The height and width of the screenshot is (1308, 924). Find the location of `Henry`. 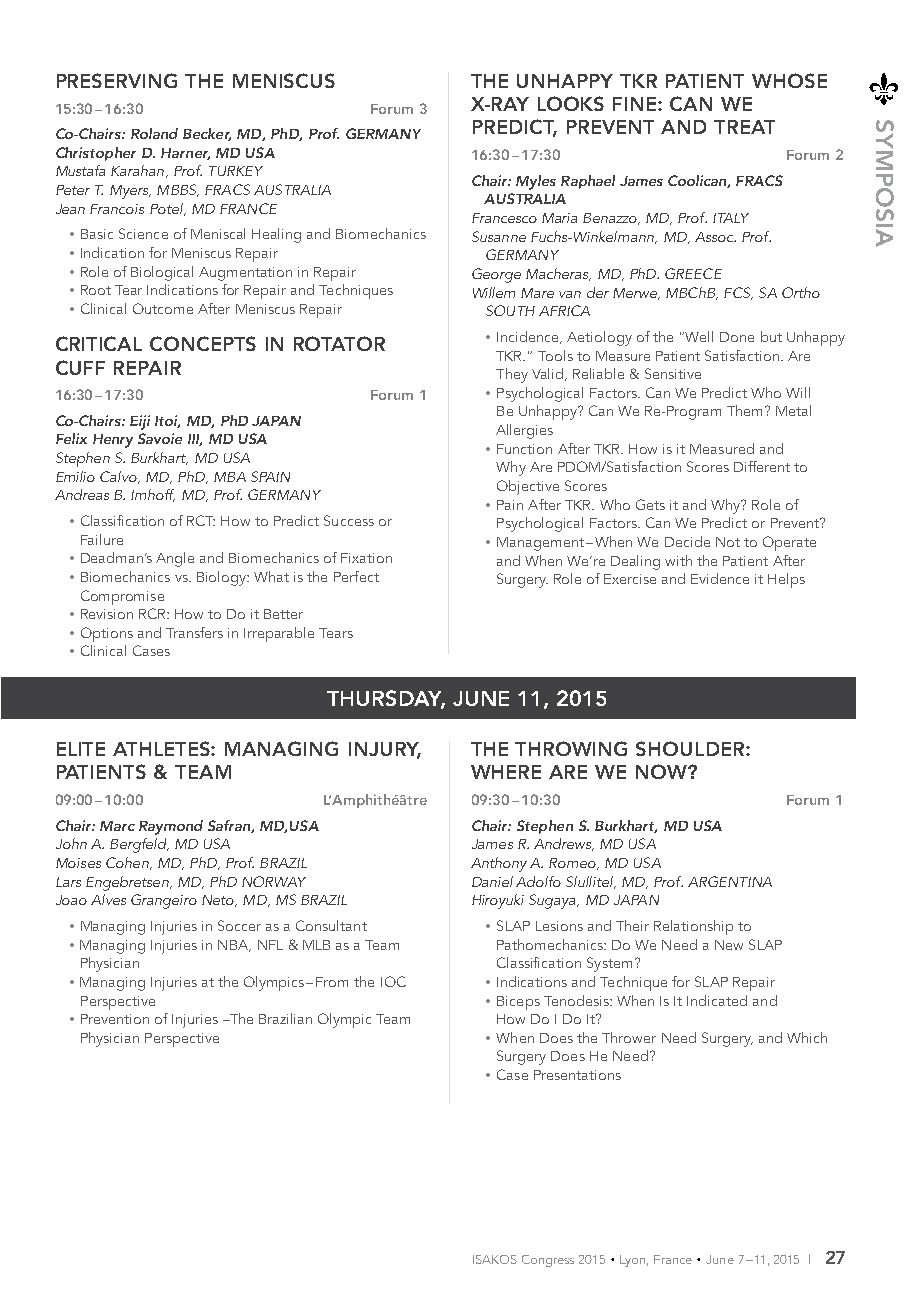

Henry is located at coordinates (113, 441).
